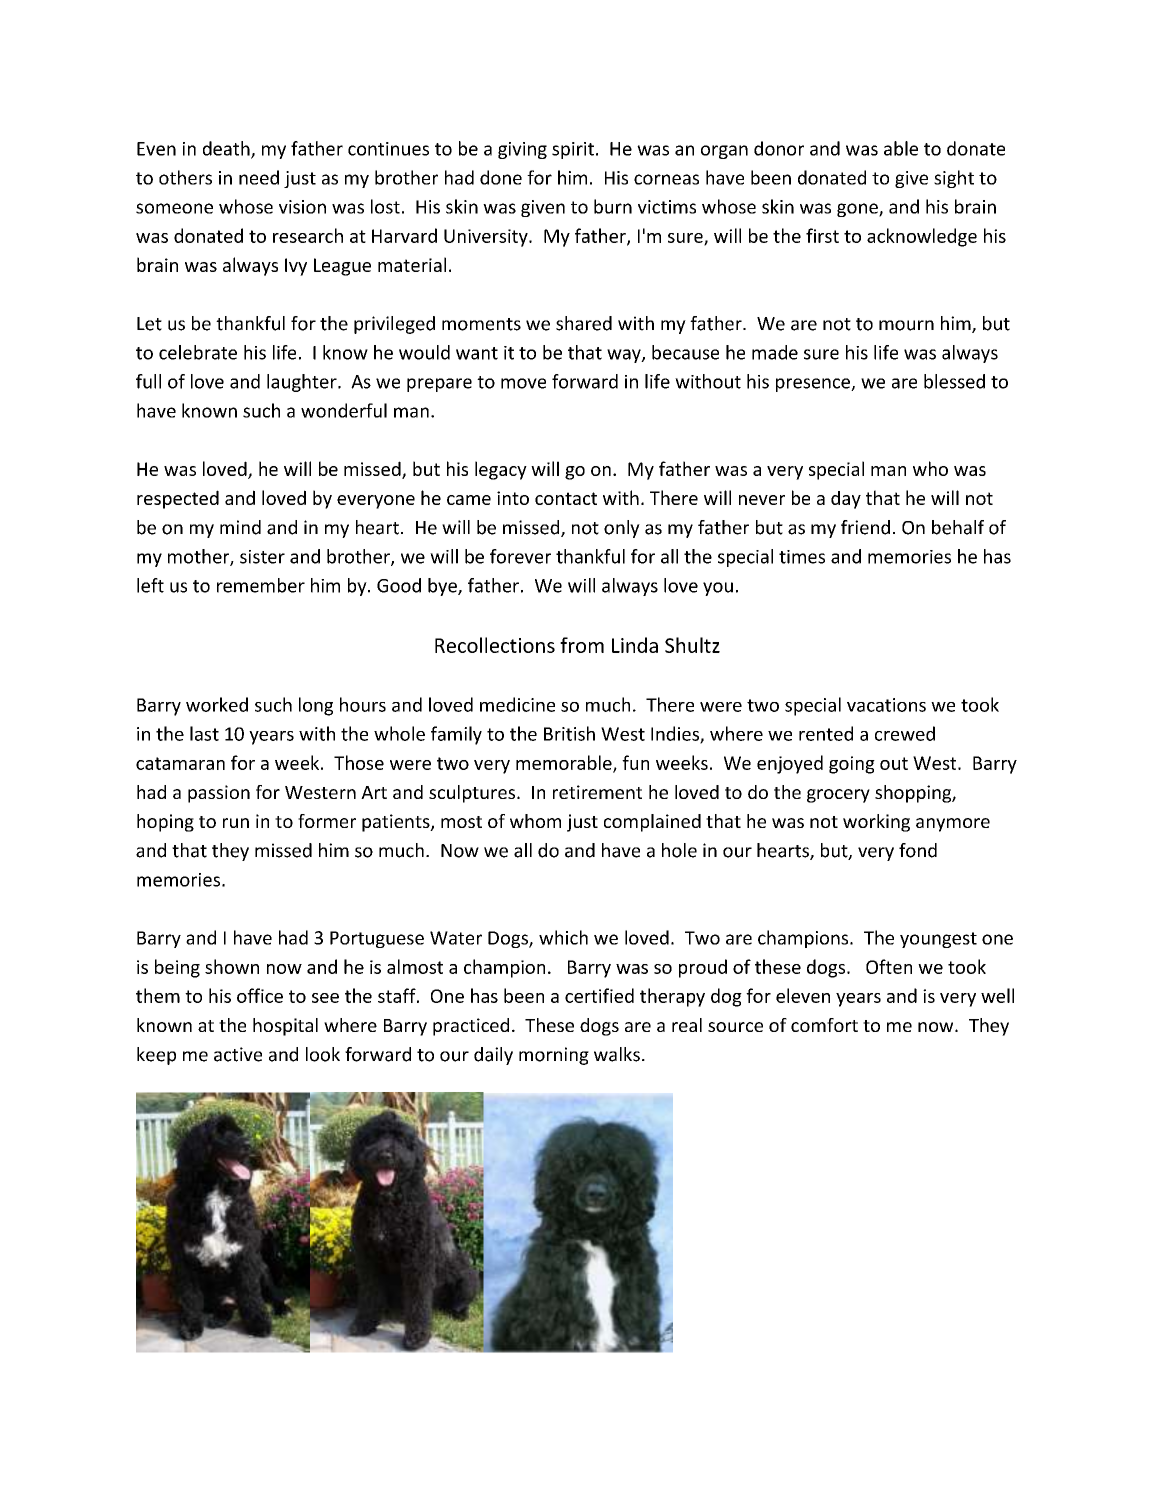  I want to click on need, so click(259, 177).
